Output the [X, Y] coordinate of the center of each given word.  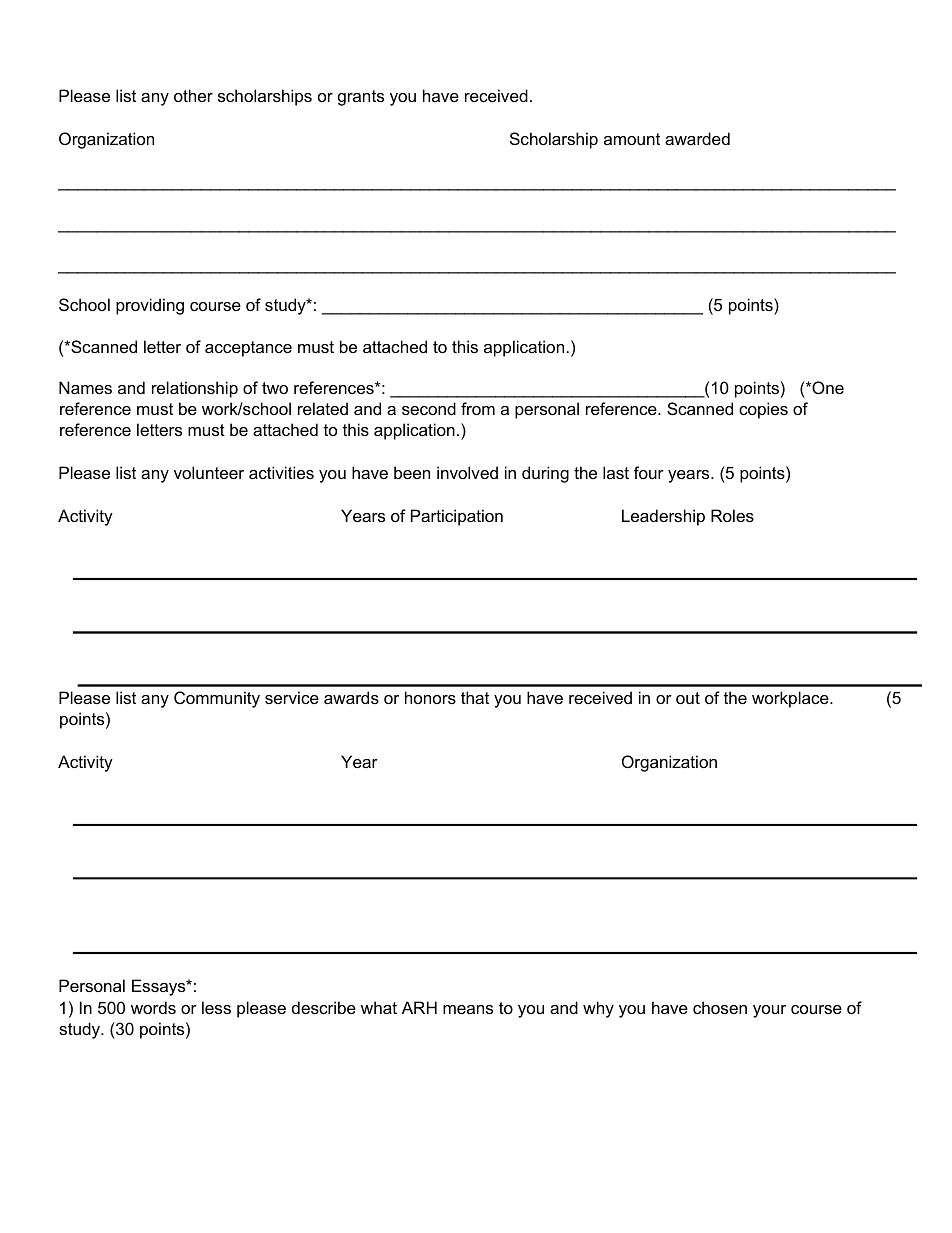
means [468, 1009]
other [193, 95]
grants [361, 98]
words [153, 1007]
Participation [457, 517]
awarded [697, 138]
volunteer [209, 472]
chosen [720, 1007]
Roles [732, 515]
